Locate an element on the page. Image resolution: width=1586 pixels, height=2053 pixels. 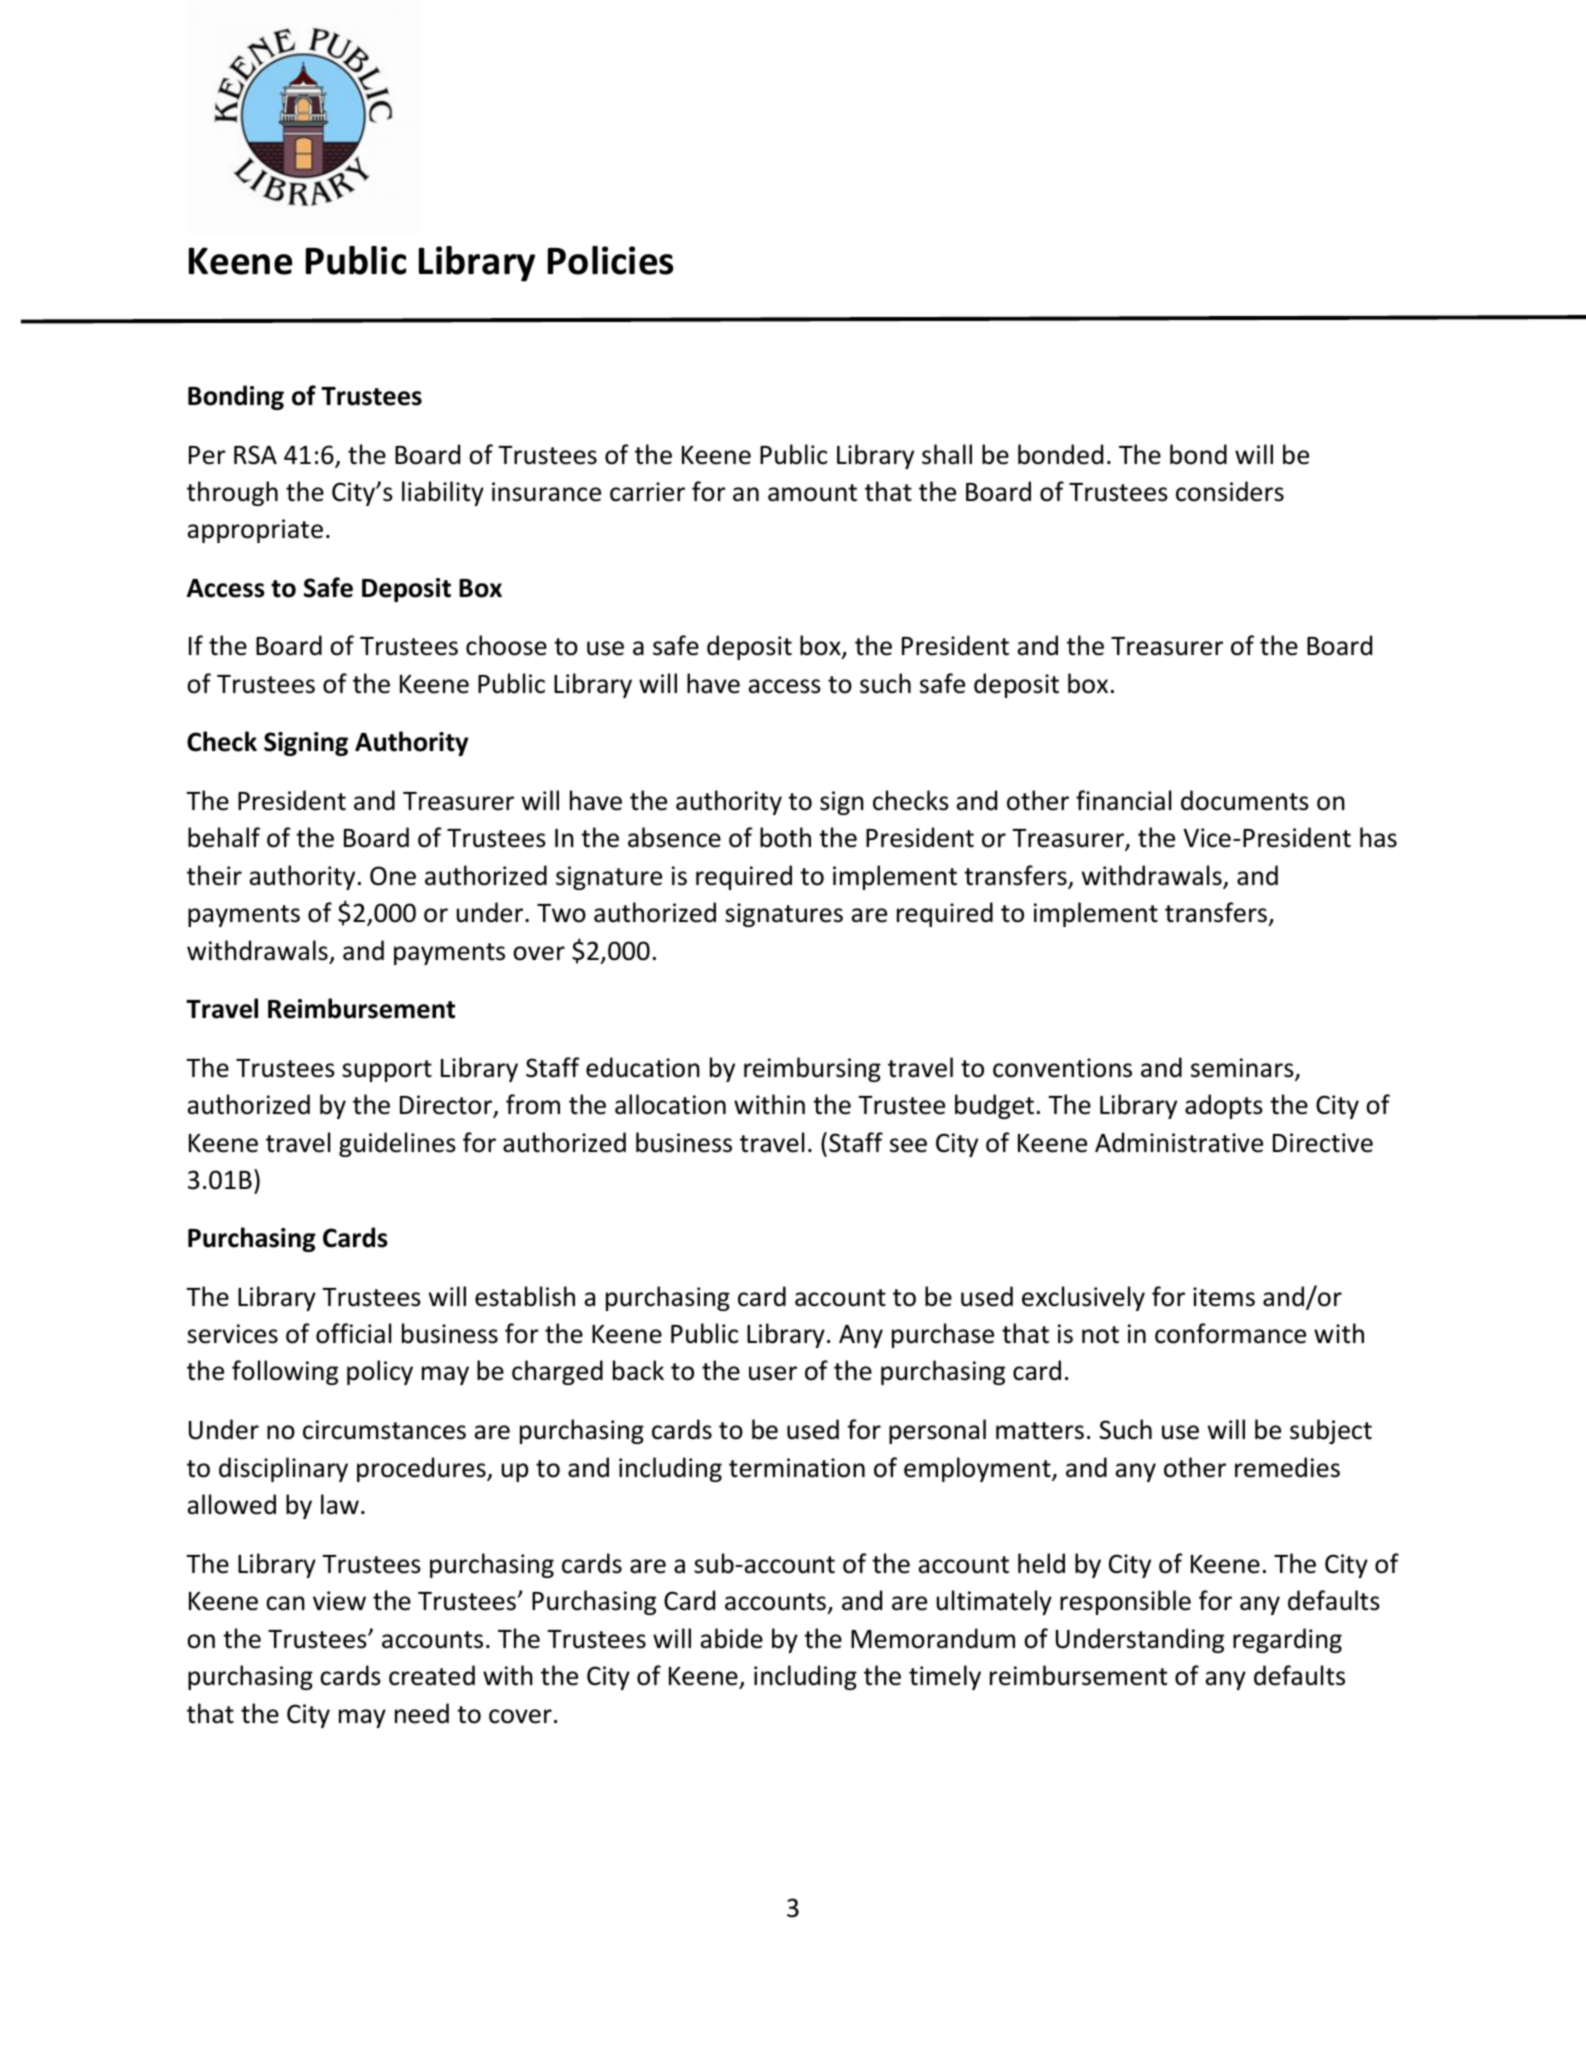
RSA is located at coordinates (255, 455).
